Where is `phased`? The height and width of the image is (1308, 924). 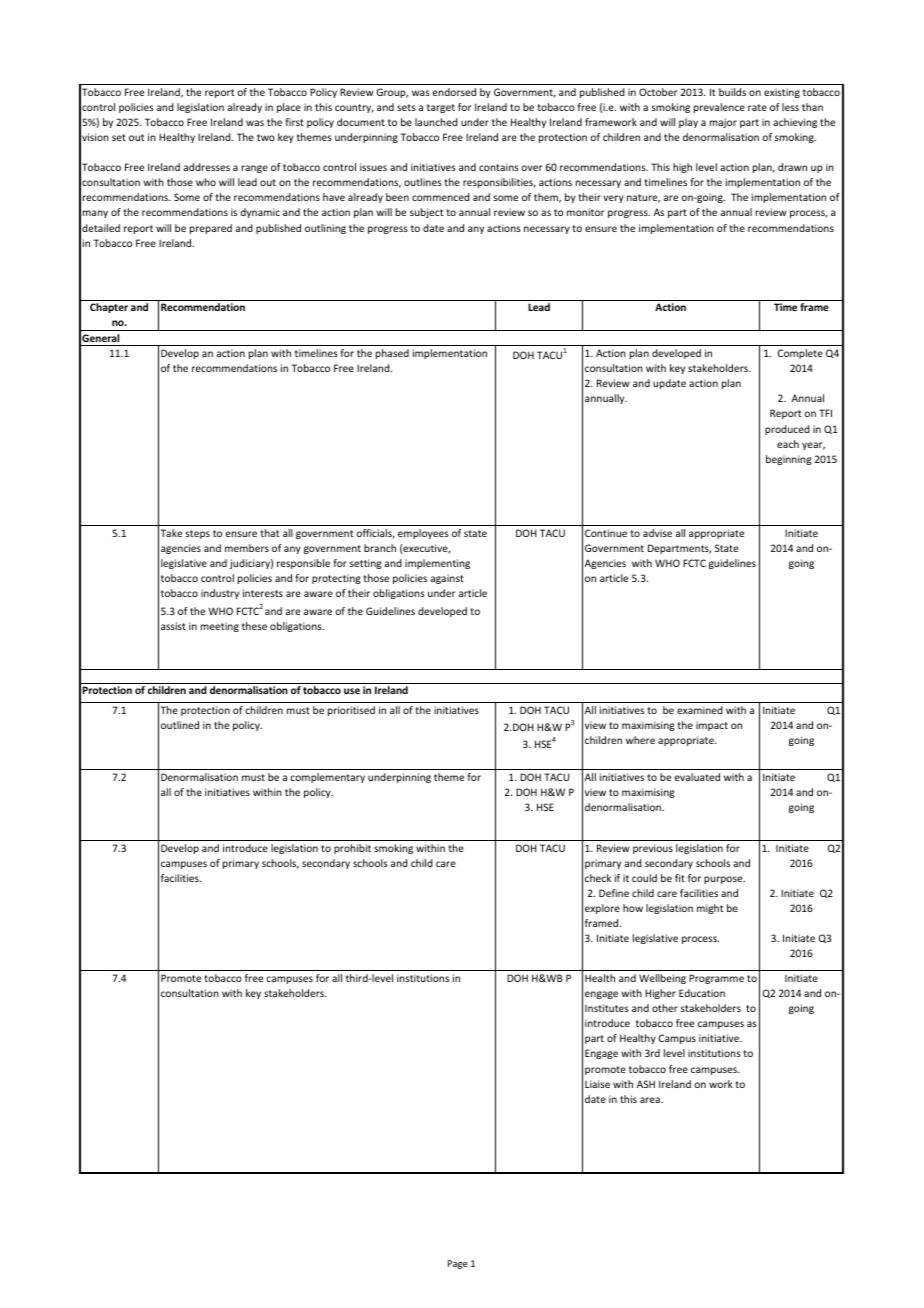
phased is located at coordinates (392, 354).
